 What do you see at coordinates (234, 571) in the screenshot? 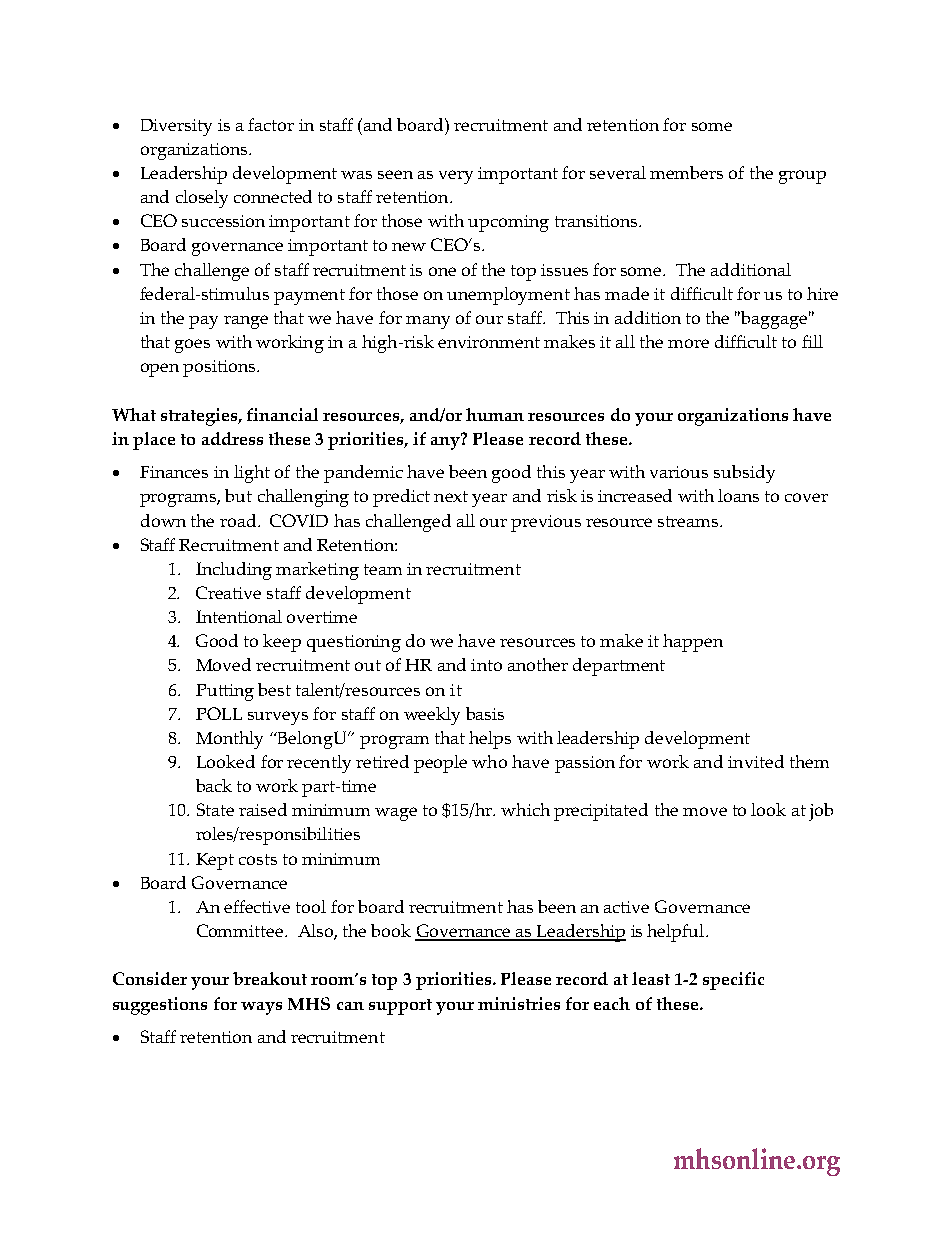
I see `Including` at bounding box center [234, 571].
